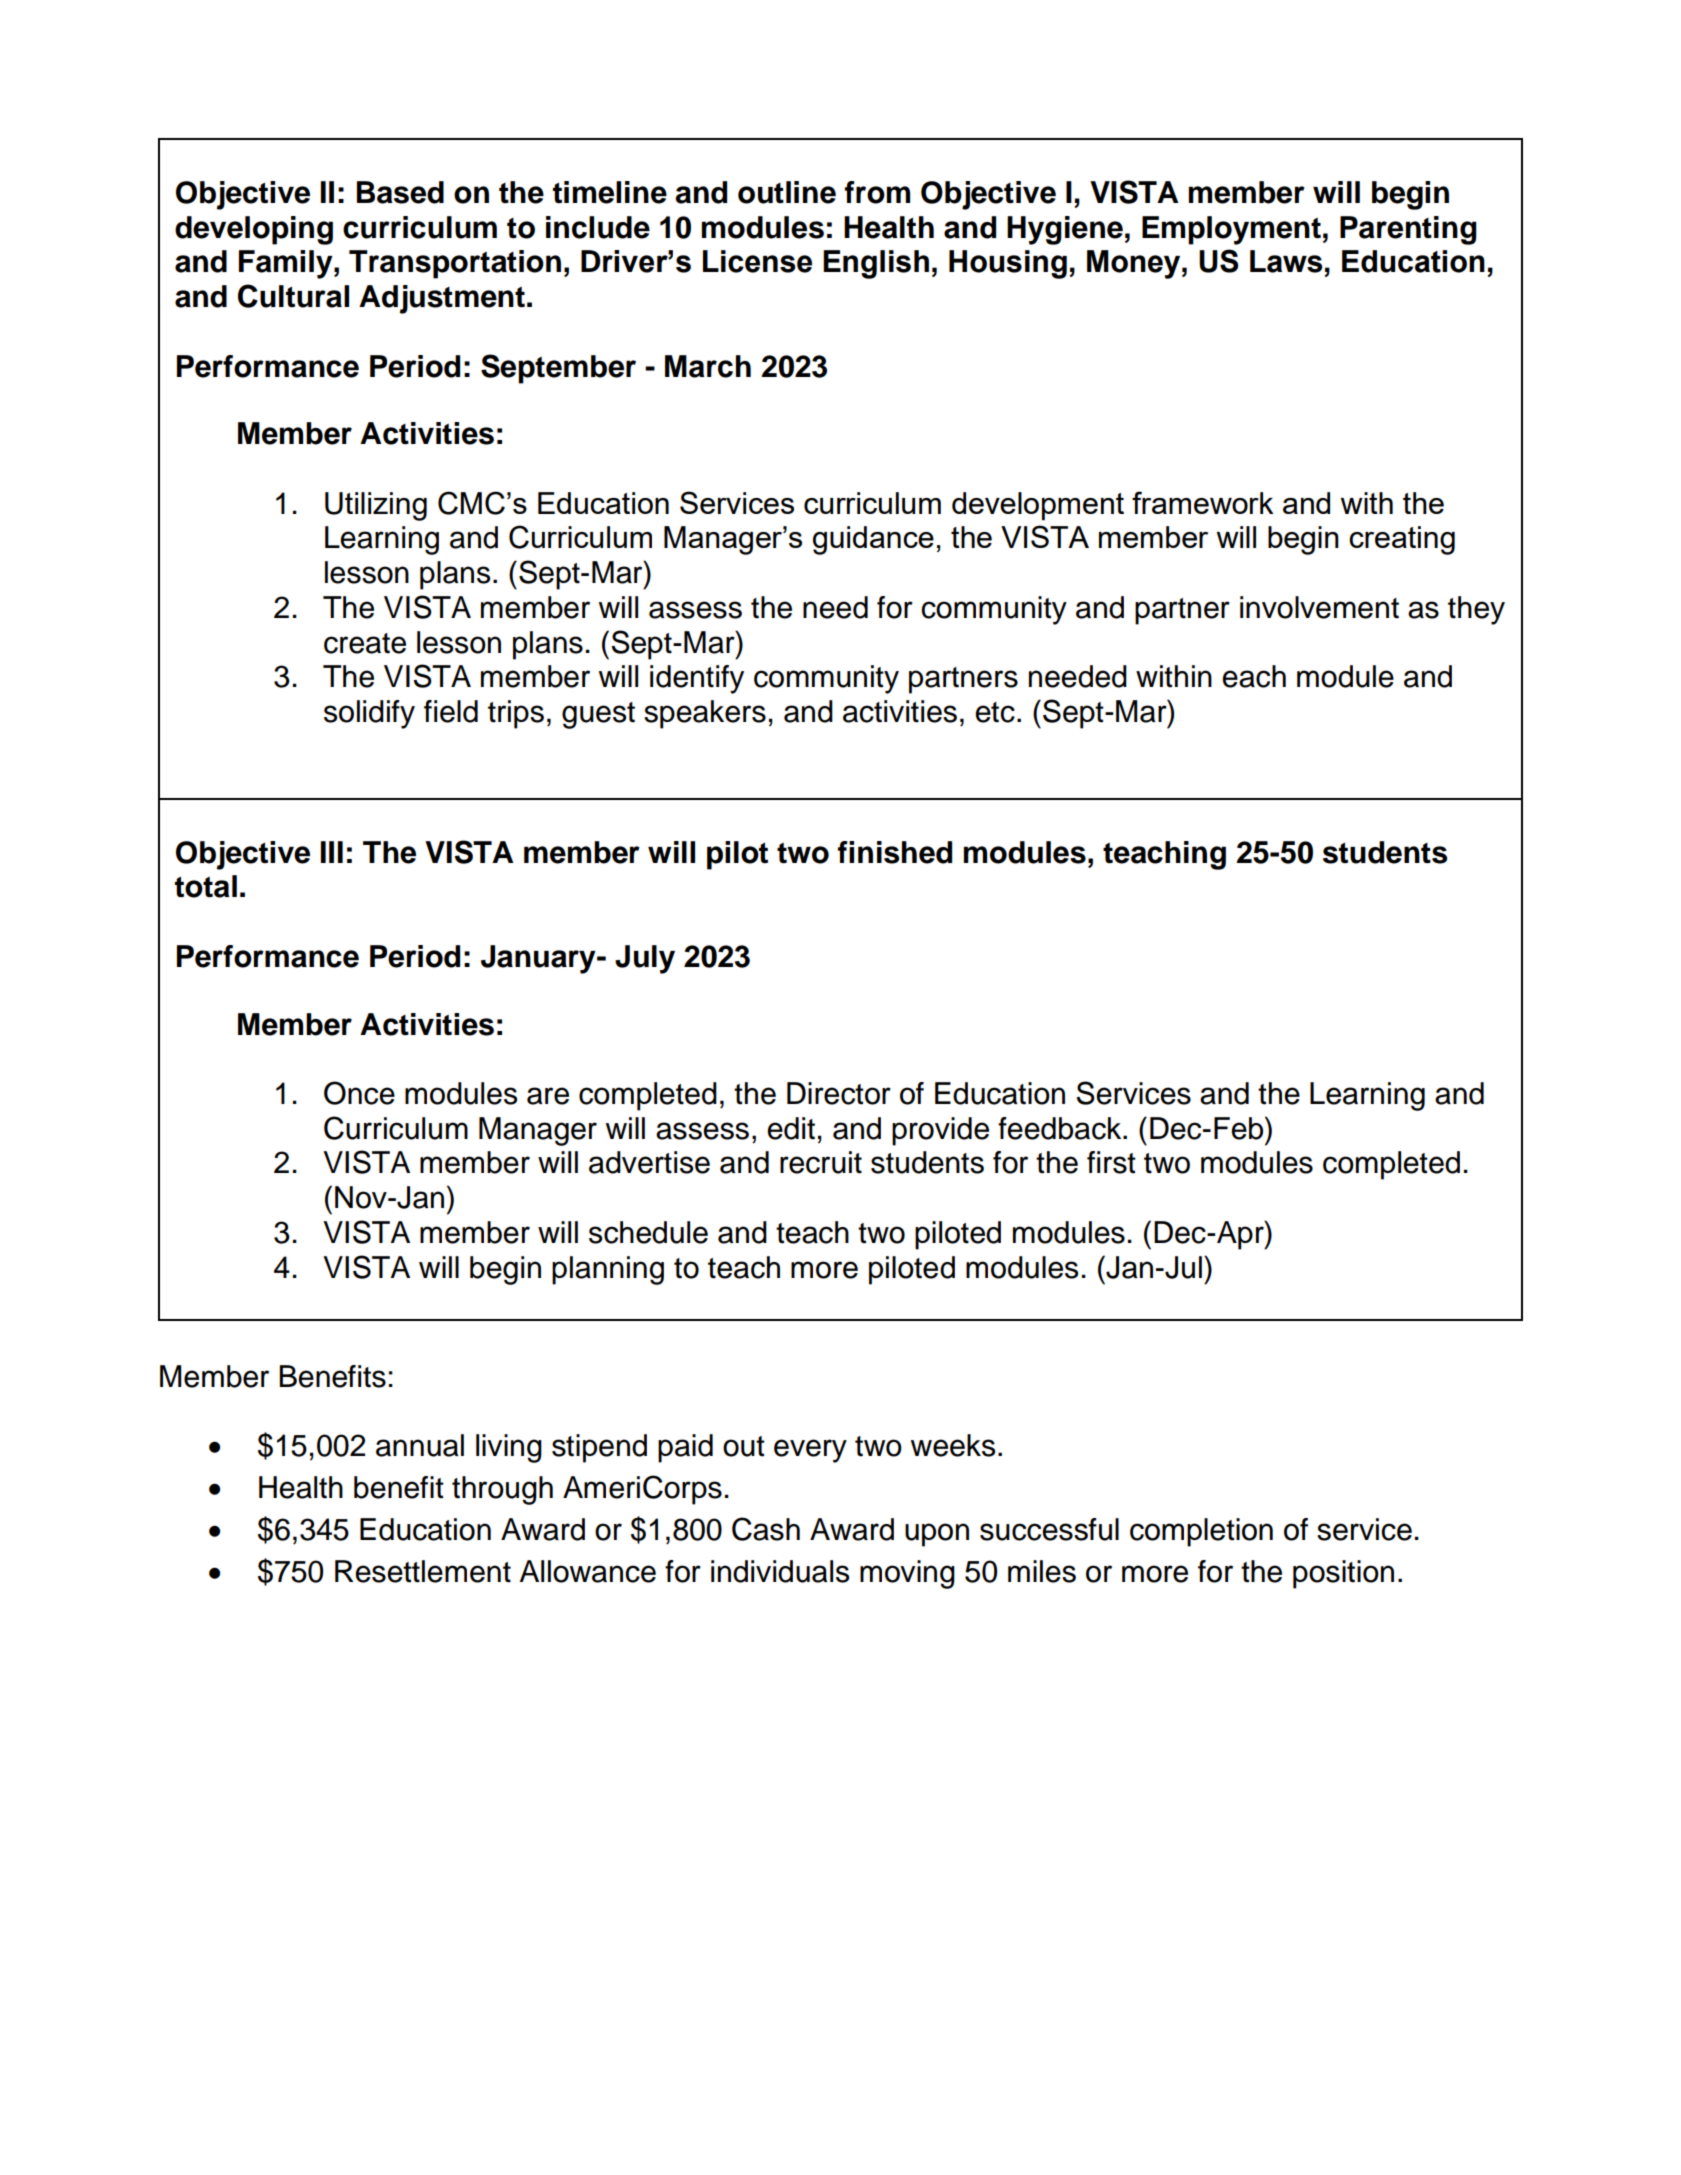 The image size is (1681, 2175). Describe the element at coordinates (766, 1529) in the screenshot. I see `Cash` at that location.
